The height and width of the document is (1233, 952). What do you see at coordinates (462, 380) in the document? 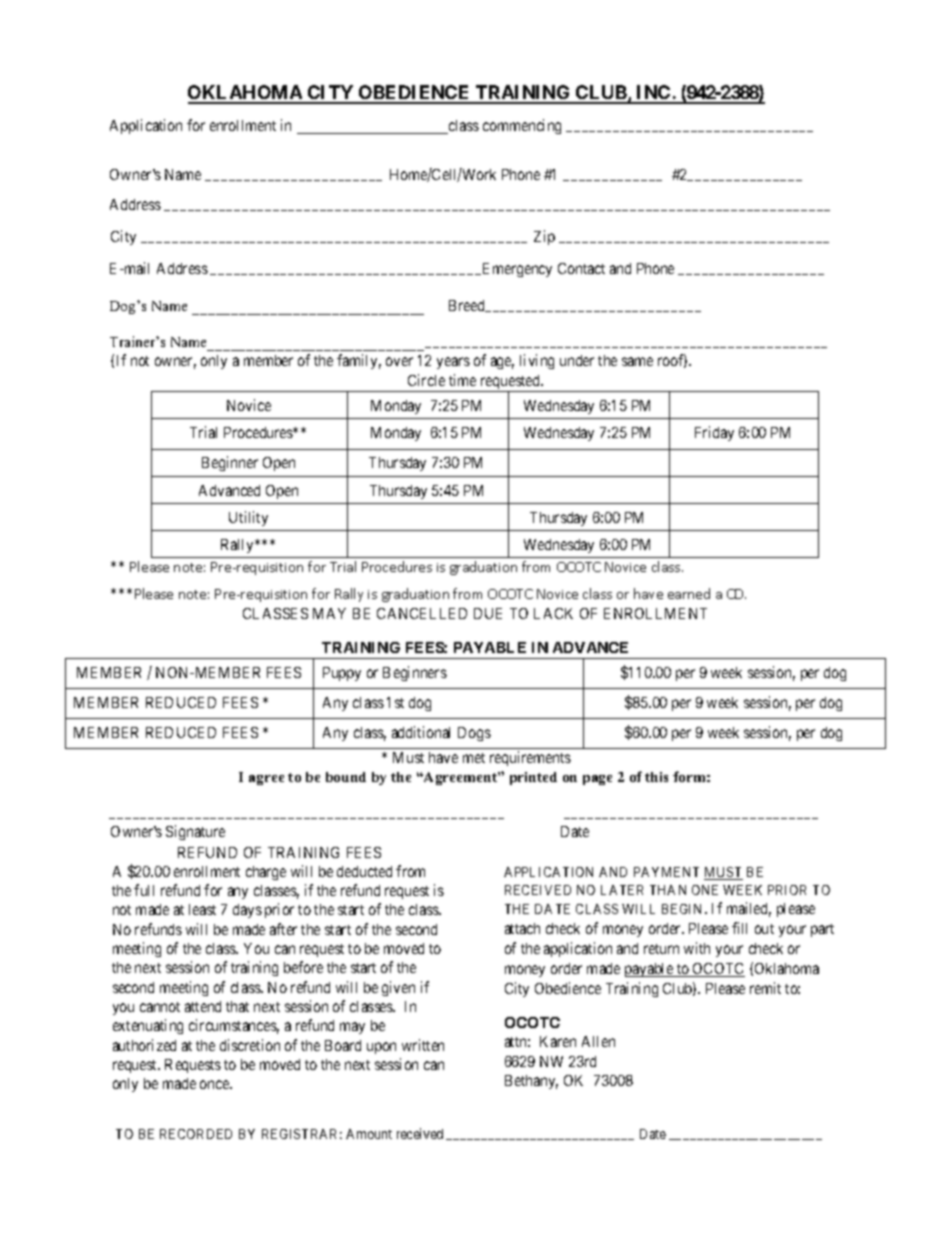
I see `time` at bounding box center [462, 380].
